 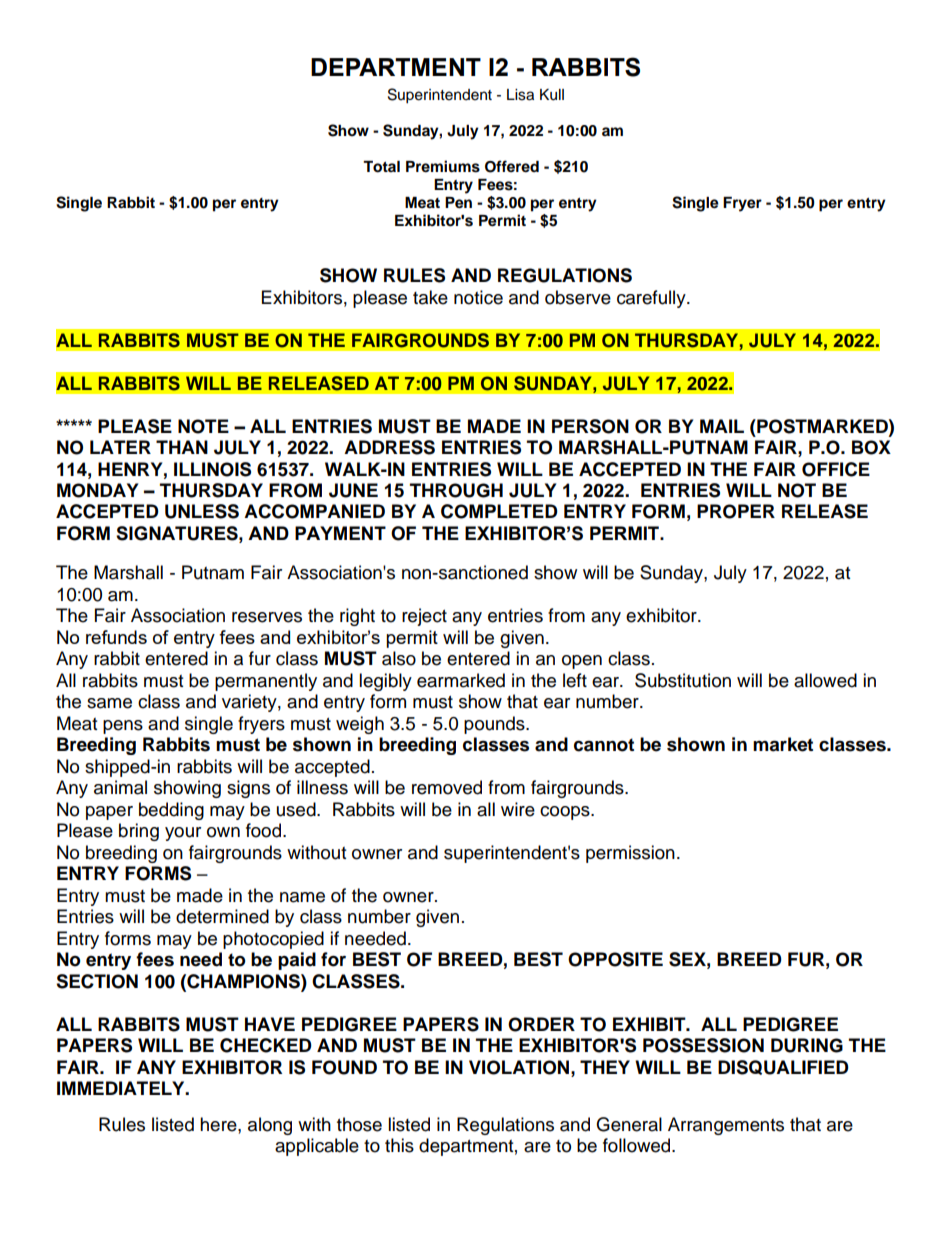 I want to click on Lisa, so click(x=520, y=95).
